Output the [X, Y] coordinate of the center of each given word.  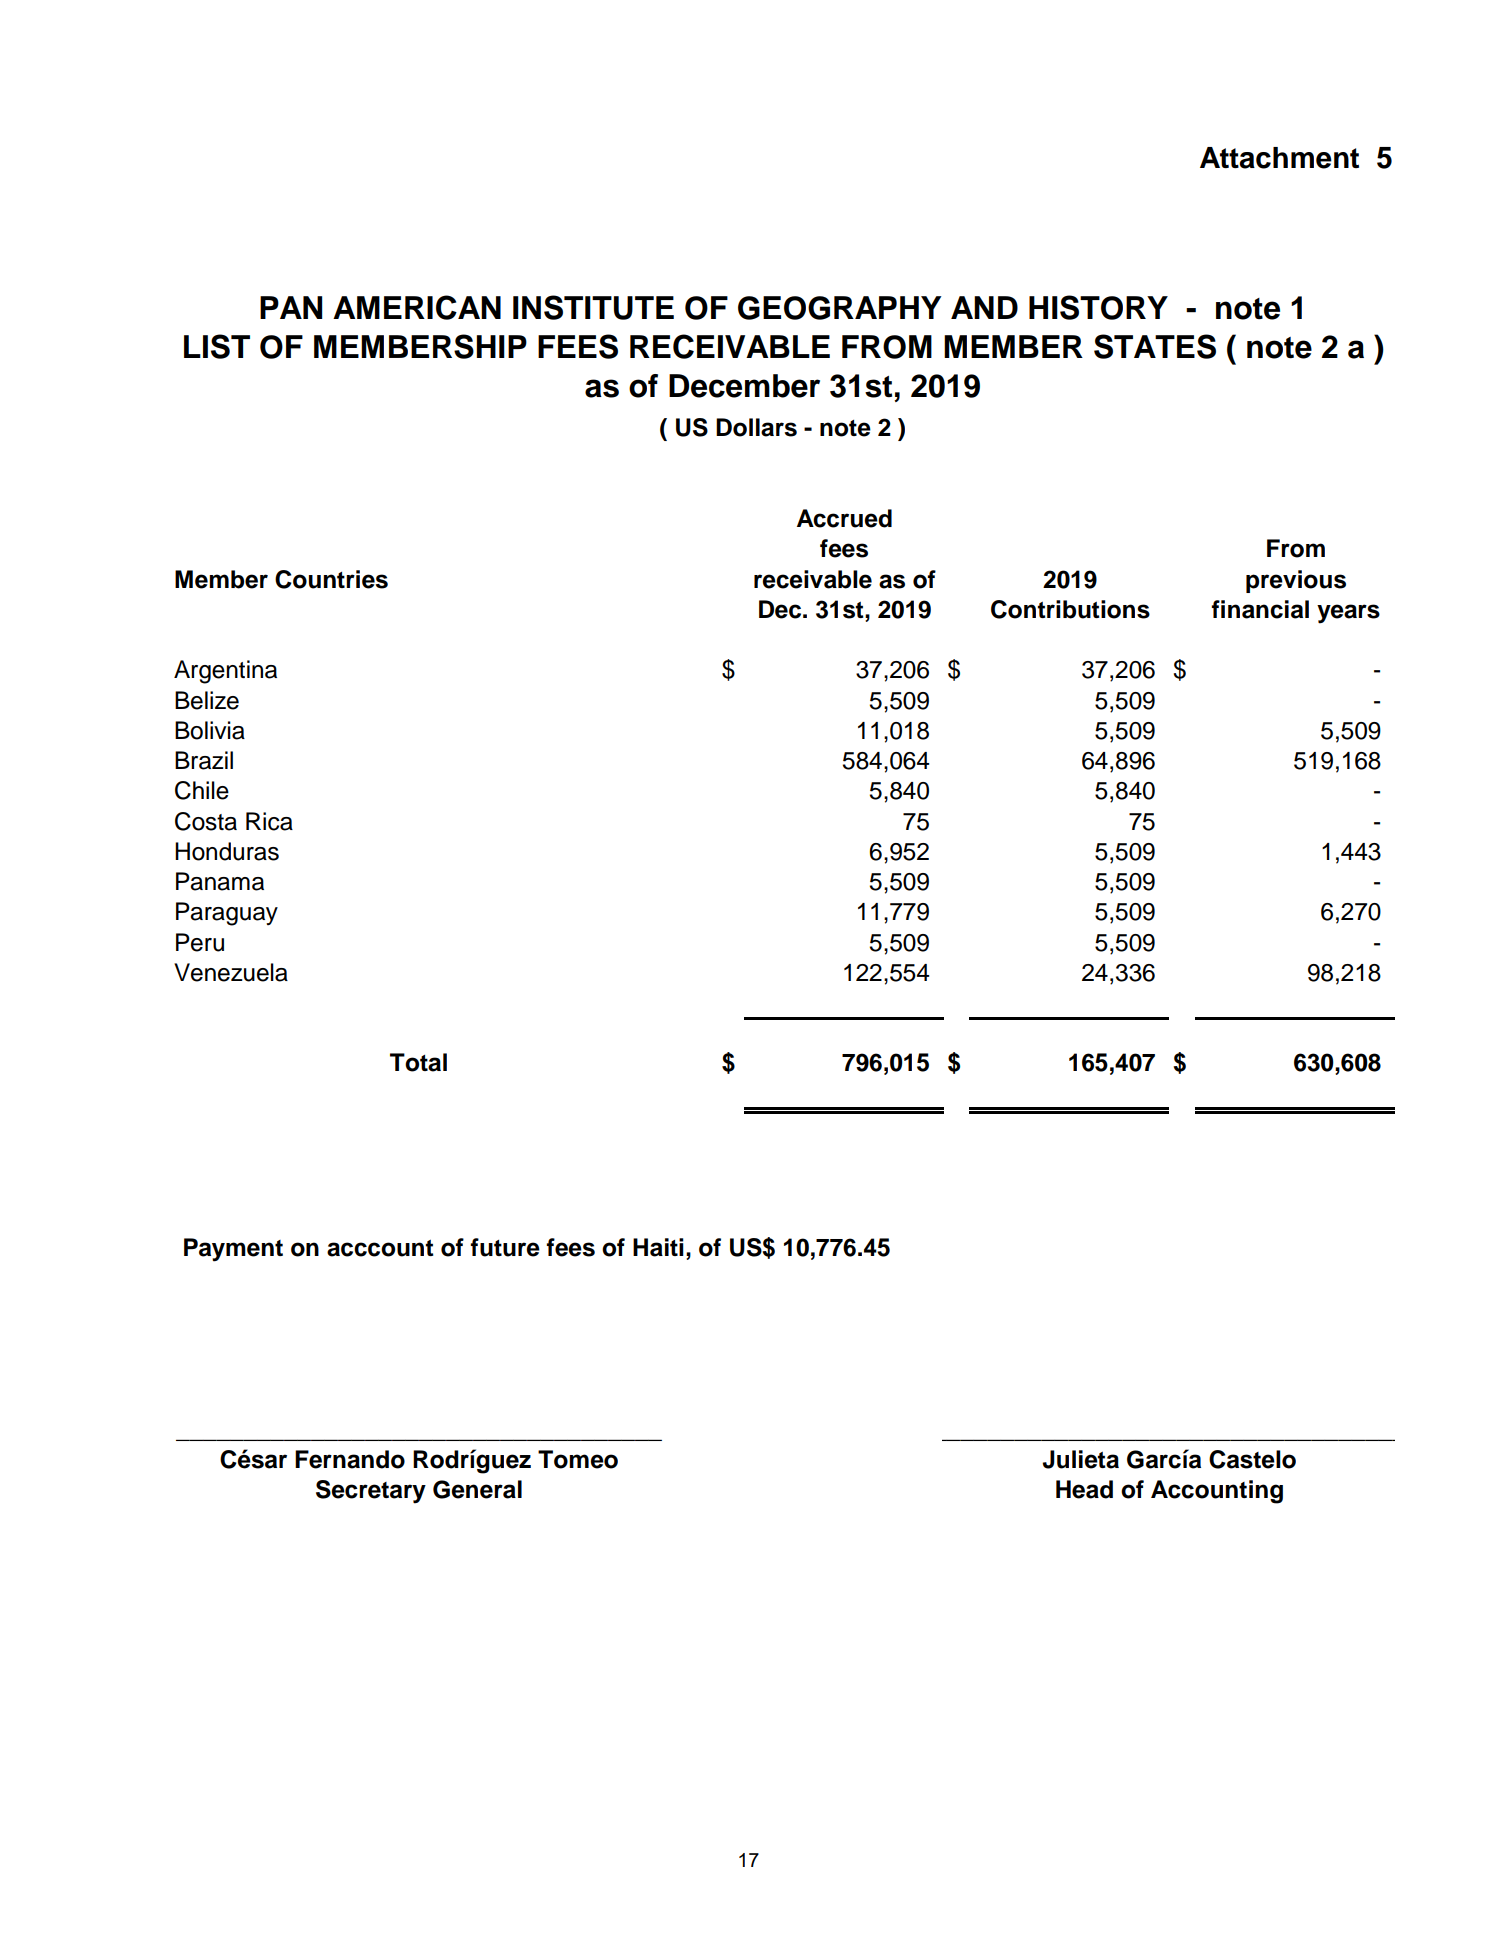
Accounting [1217, 1492]
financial [1260, 609]
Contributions [1070, 609]
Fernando [350, 1459]
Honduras [227, 851]
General [477, 1489]
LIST [217, 346]
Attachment [1279, 158]
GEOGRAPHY [839, 308]
